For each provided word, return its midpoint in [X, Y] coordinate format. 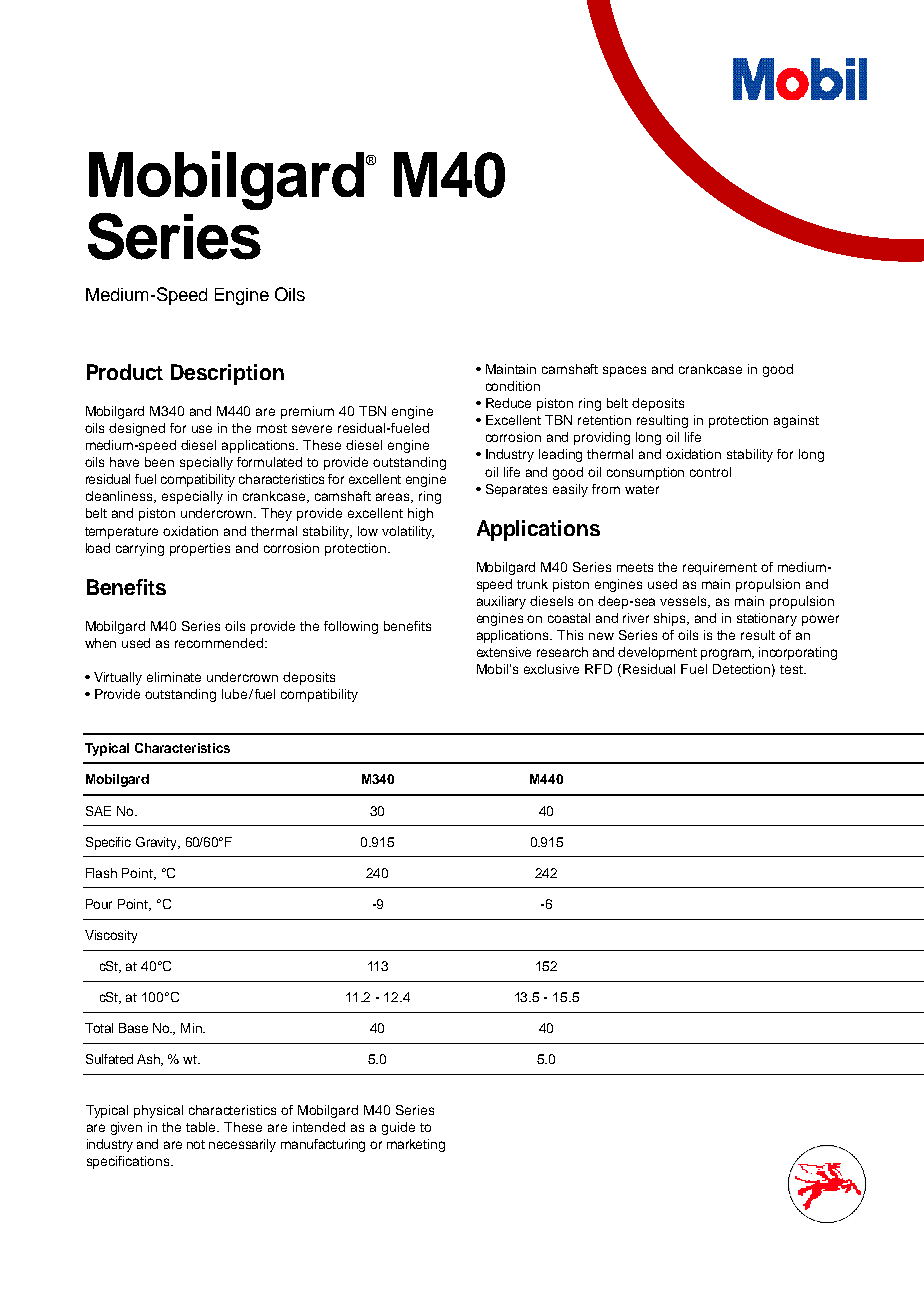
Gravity [158, 843]
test [792, 669]
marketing [416, 1145]
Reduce [508, 403]
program [727, 654]
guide [398, 1128]
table [202, 1127]
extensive [504, 652]
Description [227, 374]
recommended [220, 643]
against [796, 421]
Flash [101, 873]
